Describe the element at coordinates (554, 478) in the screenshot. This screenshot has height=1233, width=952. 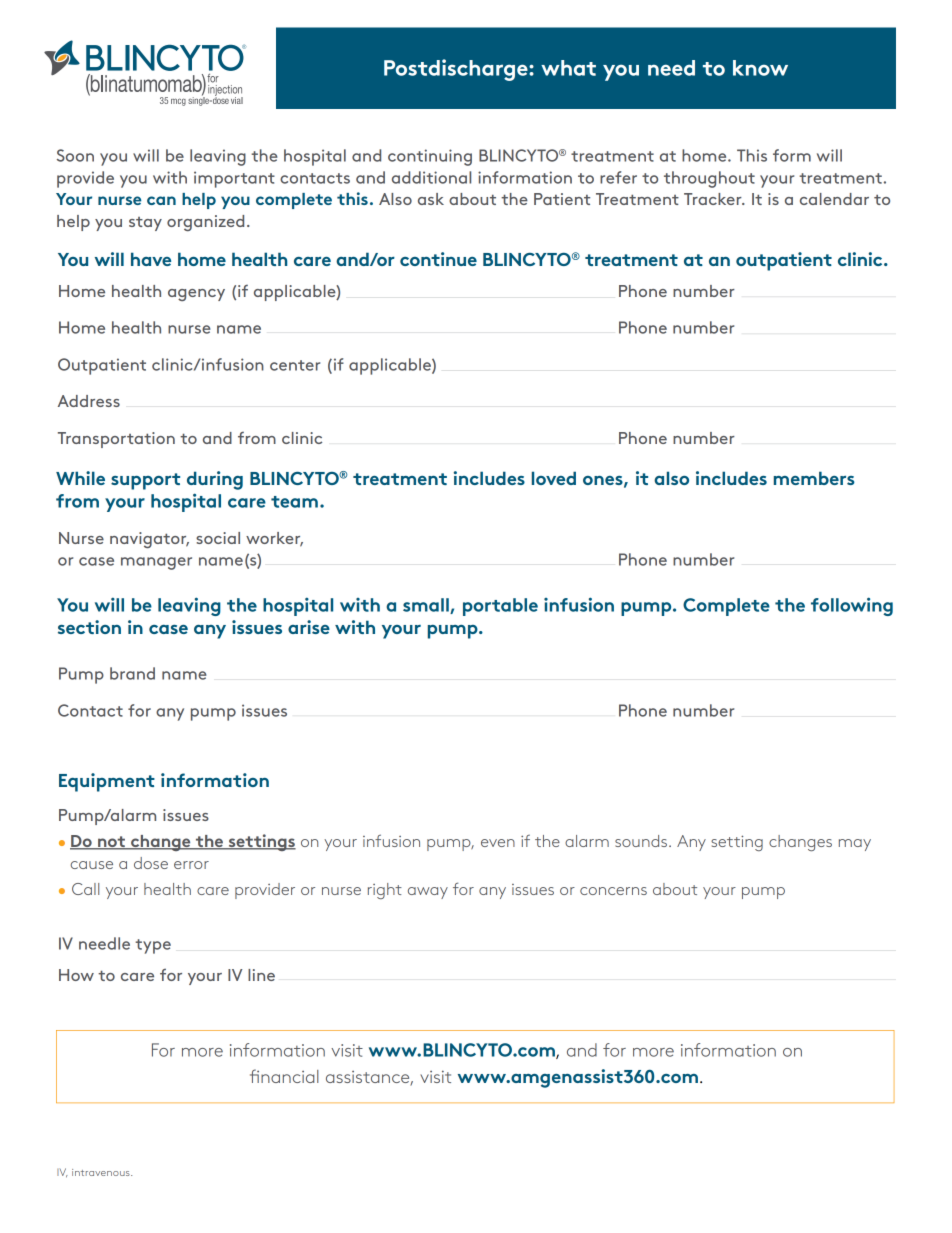
I see `loved` at that location.
